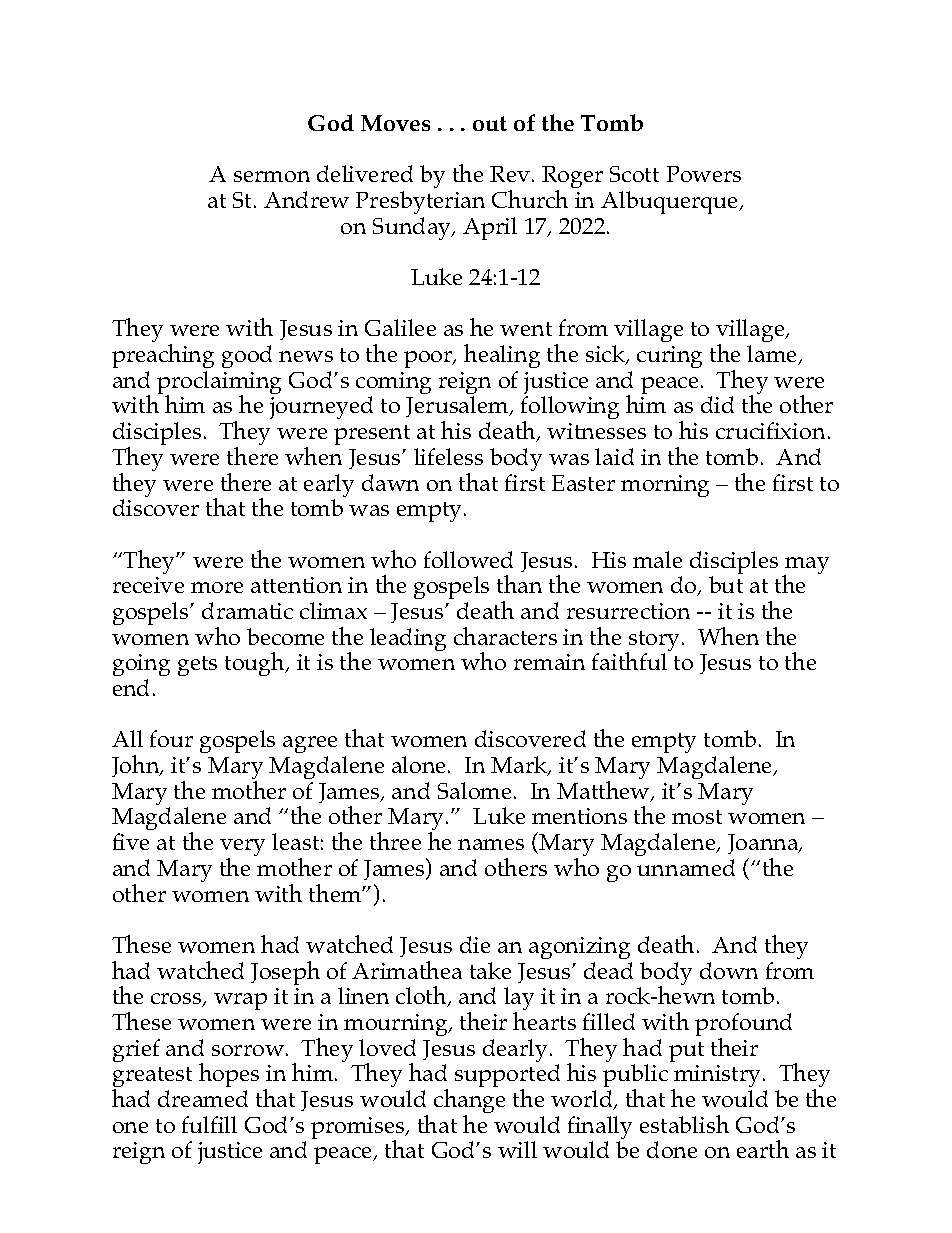 This screenshot has width=952, height=1233. What do you see at coordinates (272, 176) in the screenshot?
I see `sermon` at bounding box center [272, 176].
